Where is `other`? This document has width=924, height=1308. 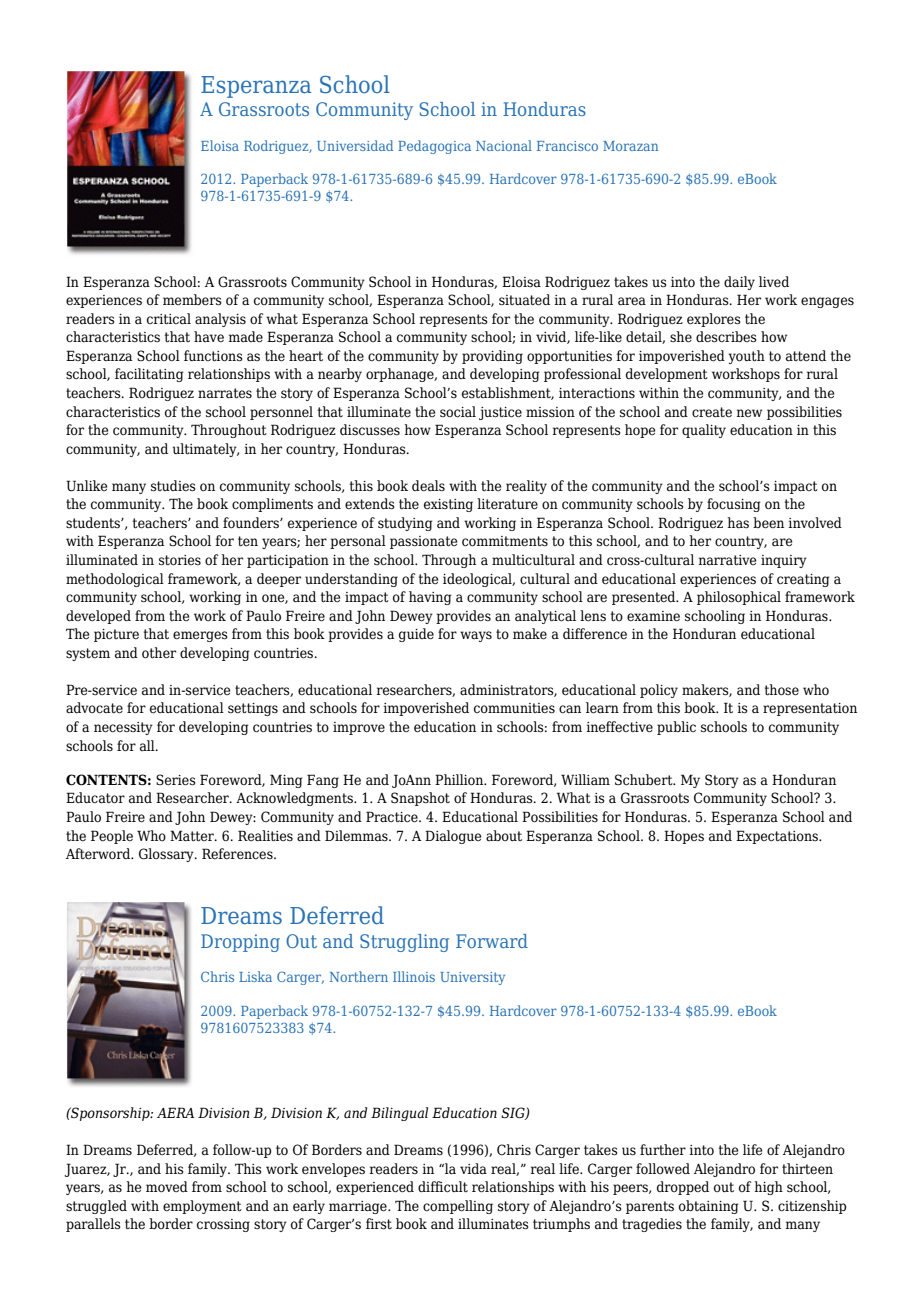 other is located at coordinates (159, 653).
